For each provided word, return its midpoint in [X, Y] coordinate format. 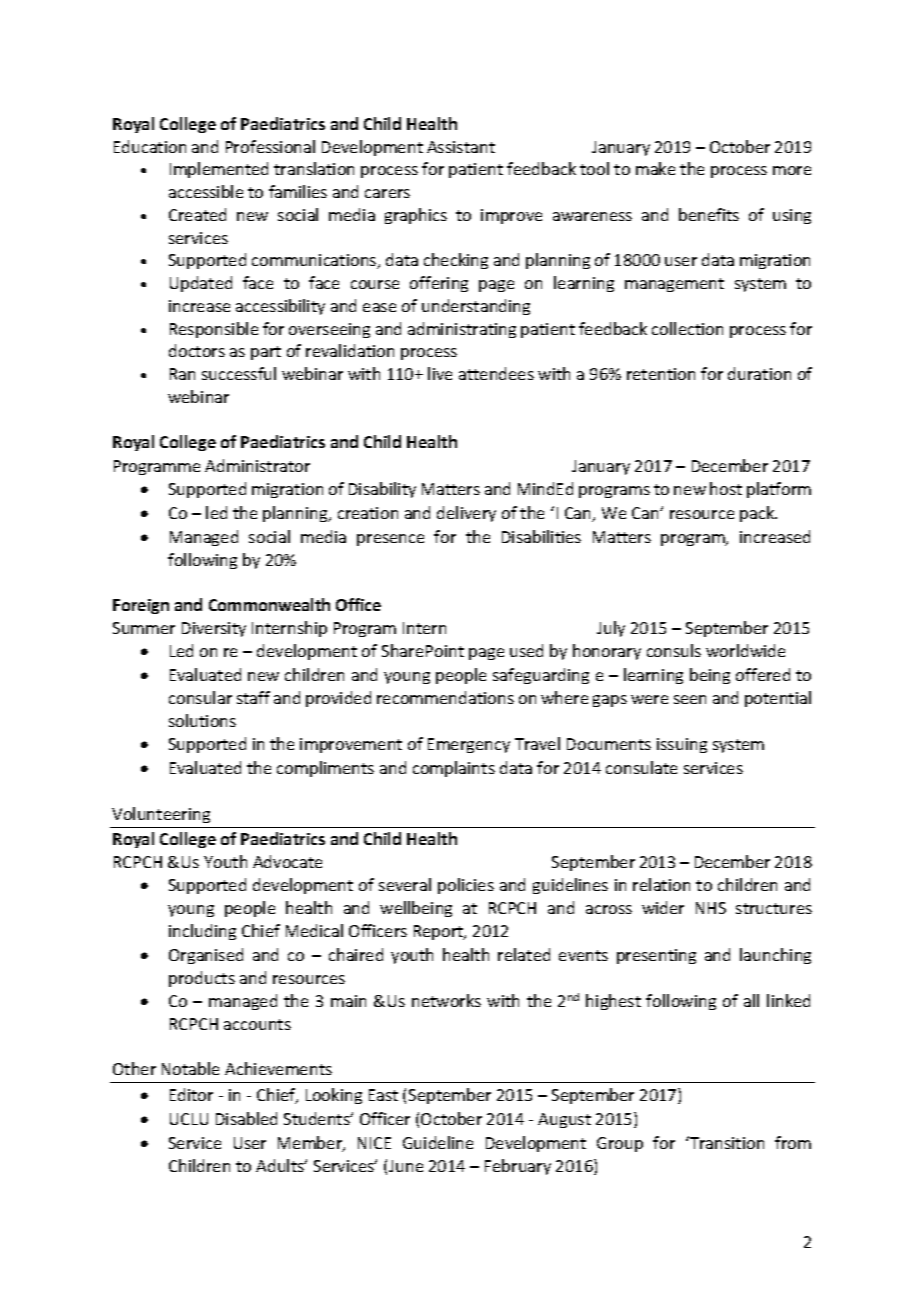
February [518, 1167]
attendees [496, 373]
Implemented [219, 170]
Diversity [214, 629]
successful [239, 373]
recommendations [445, 697]
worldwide [745, 650]
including [202, 932]
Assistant [461, 147]
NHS [711, 908]
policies [466, 886]
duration [759, 373]
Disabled [246, 1118]
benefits [709, 214]
